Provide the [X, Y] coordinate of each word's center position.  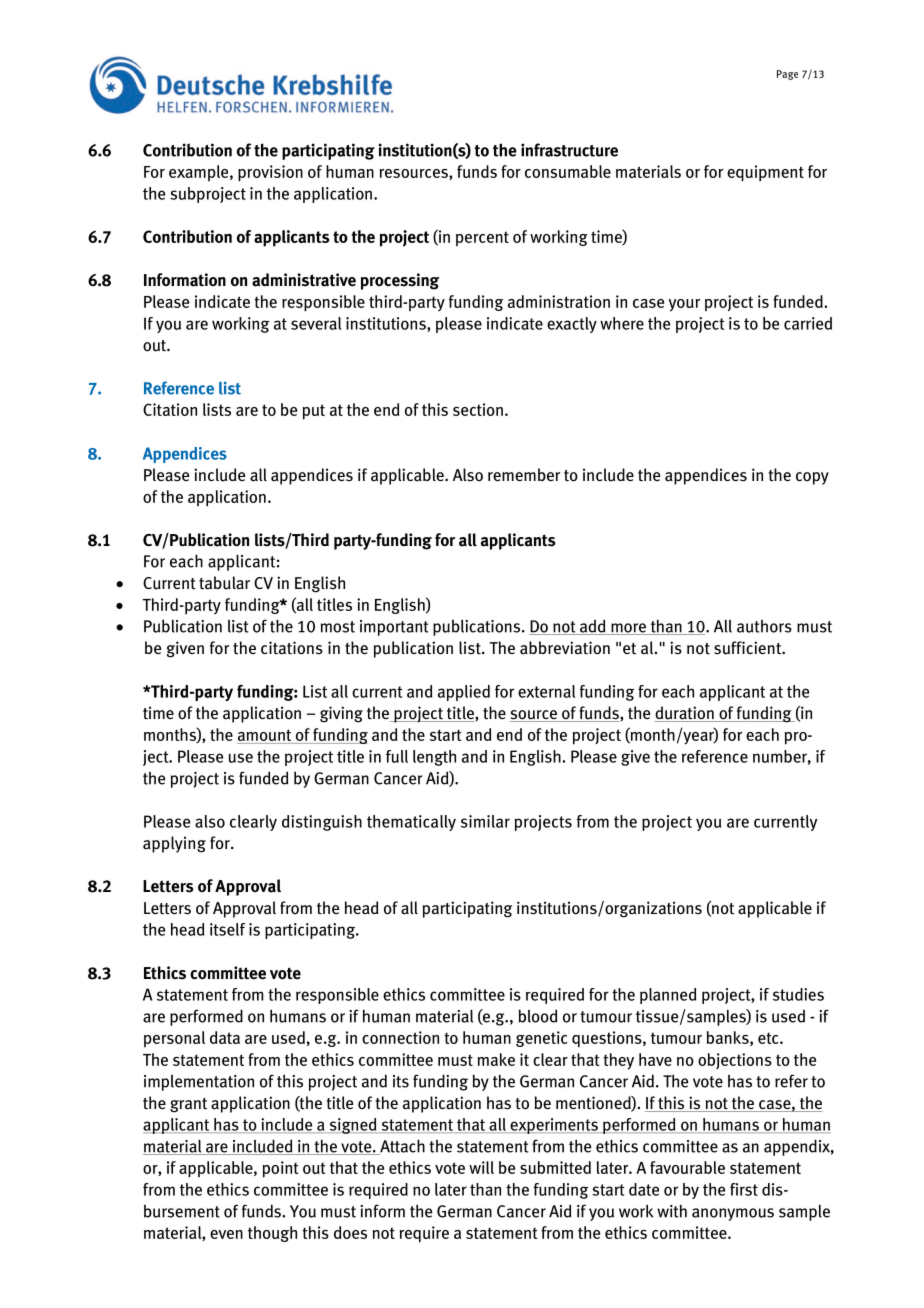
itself [227, 929]
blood [537, 1016]
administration [559, 301]
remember [524, 474]
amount [265, 736]
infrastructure [569, 150]
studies [798, 994]
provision [270, 173]
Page [787, 75]
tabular [224, 583]
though [272, 1234]
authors [764, 626]
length [434, 758]
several [316, 323]
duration [685, 714]
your [684, 305]
